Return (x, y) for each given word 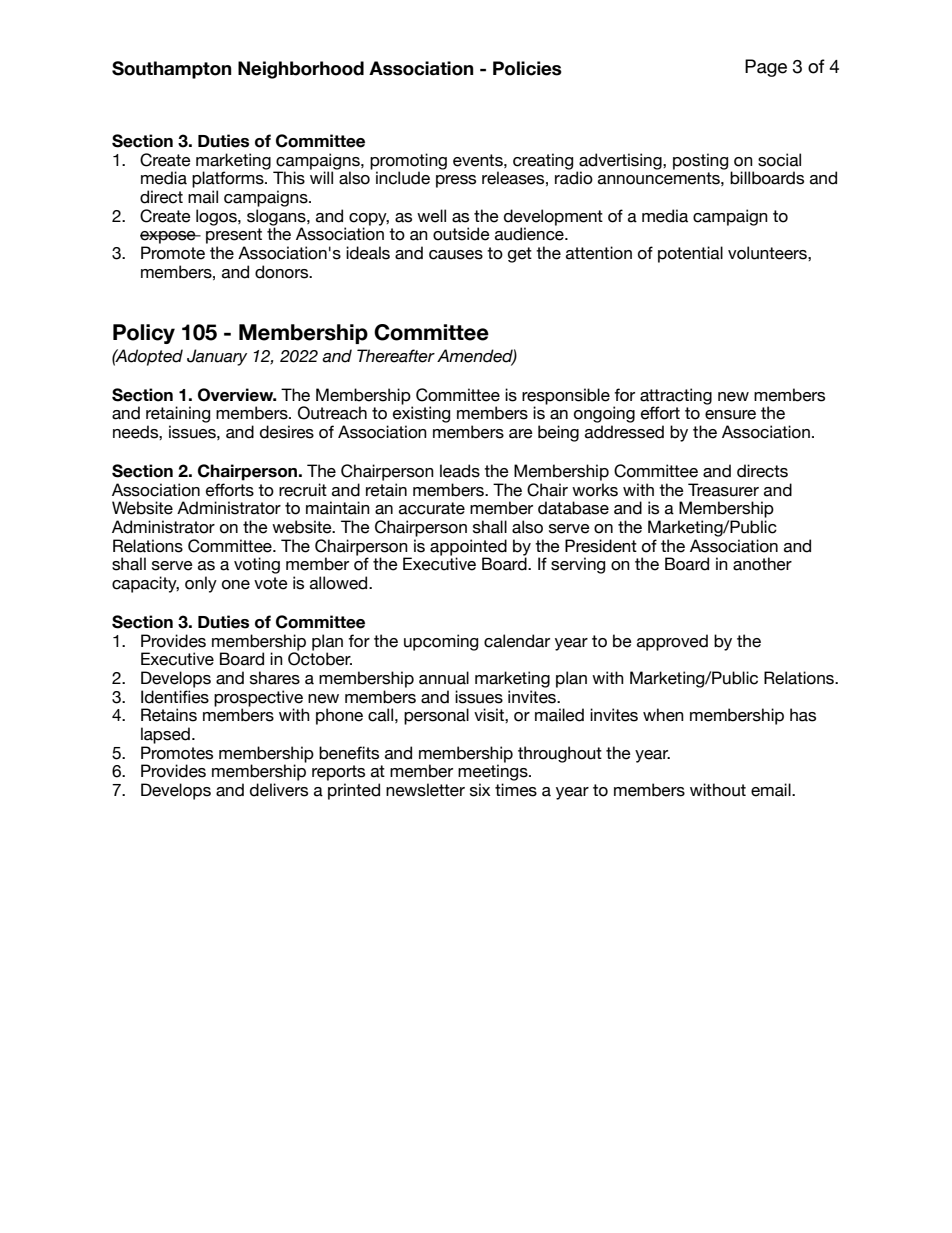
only (201, 584)
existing (421, 414)
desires (287, 432)
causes (456, 255)
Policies (527, 68)
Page (766, 68)
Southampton (171, 70)
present (234, 236)
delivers (279, 790)
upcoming (441, 642)
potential (690, 254)
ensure (730, 415)
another (762, 564)
